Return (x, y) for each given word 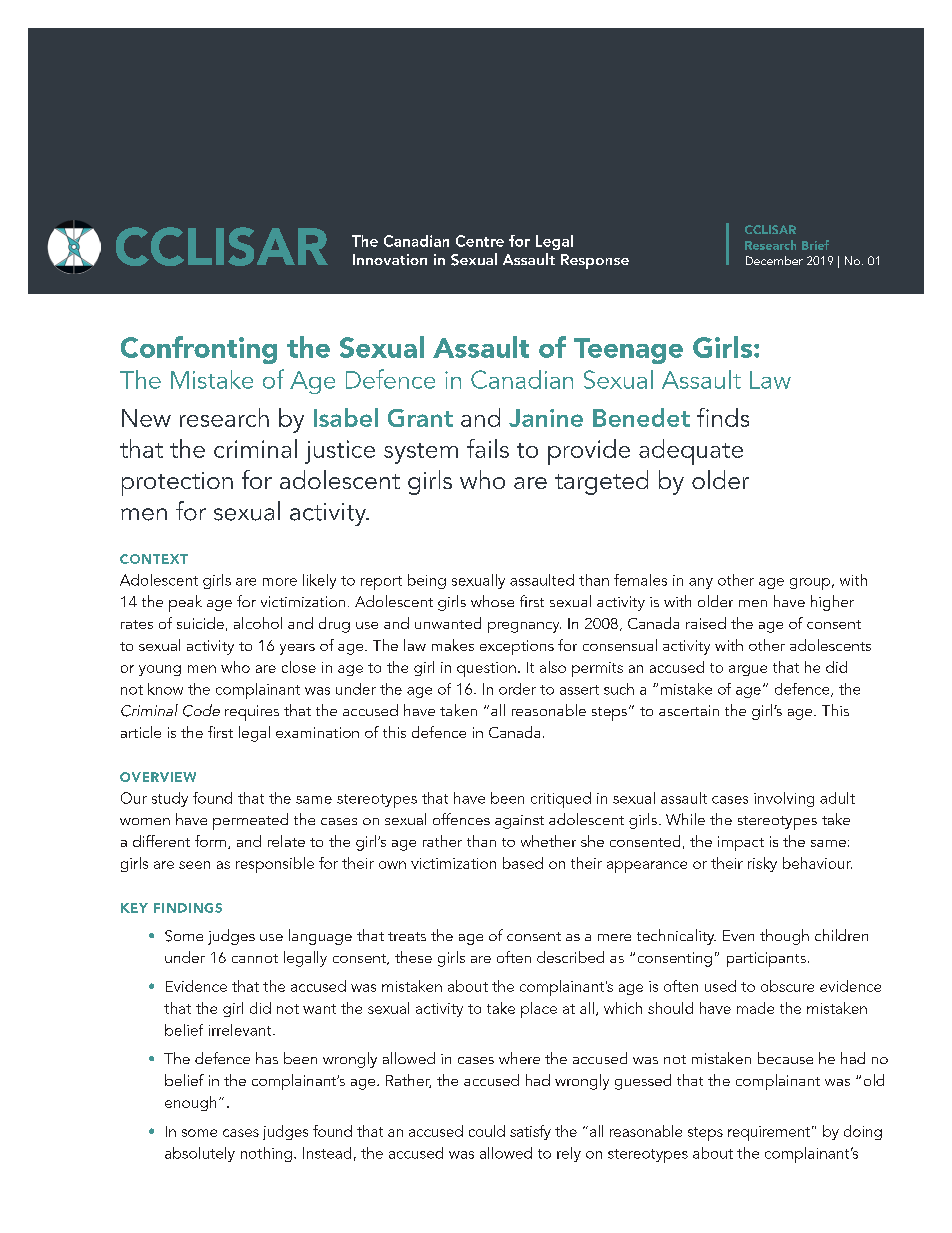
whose (492, 601)
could (487, 1131)
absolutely (200, 1154)
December (774, 260)
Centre (480, 241)
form (210, 841)
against (519, 822)
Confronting (199, 350)
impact (741, 843)
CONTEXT (154, 559)
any (701, 583)
